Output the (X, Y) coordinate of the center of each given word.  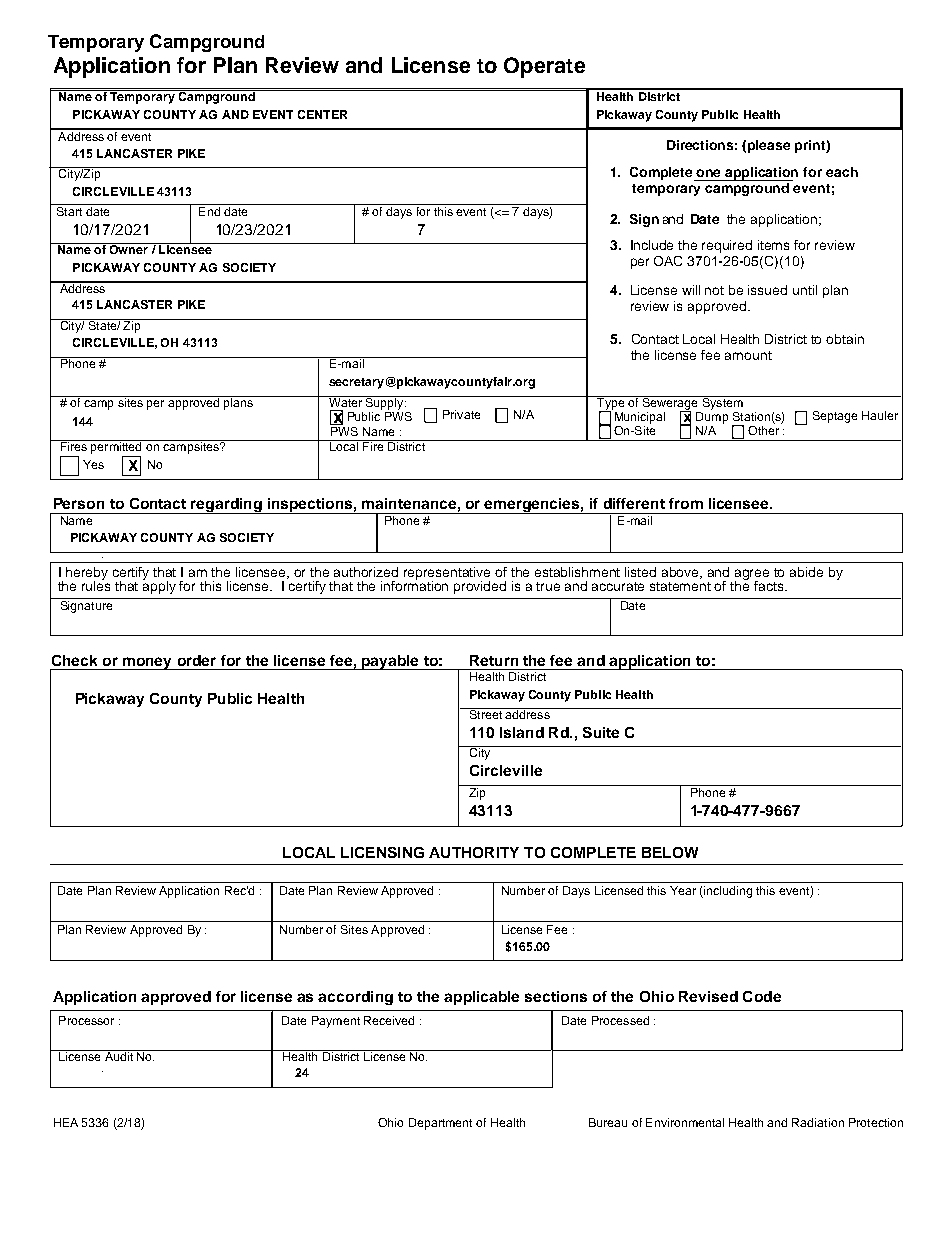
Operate (544, 67)
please (769, 146)
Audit (118, 1055)
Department (440, 1124)
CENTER (322, 114)
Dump (712, 418)
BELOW (670, 852)
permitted (116, 447)
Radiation (818, 1122)
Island (522, 732)
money (148, 663)
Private (461, 414)
